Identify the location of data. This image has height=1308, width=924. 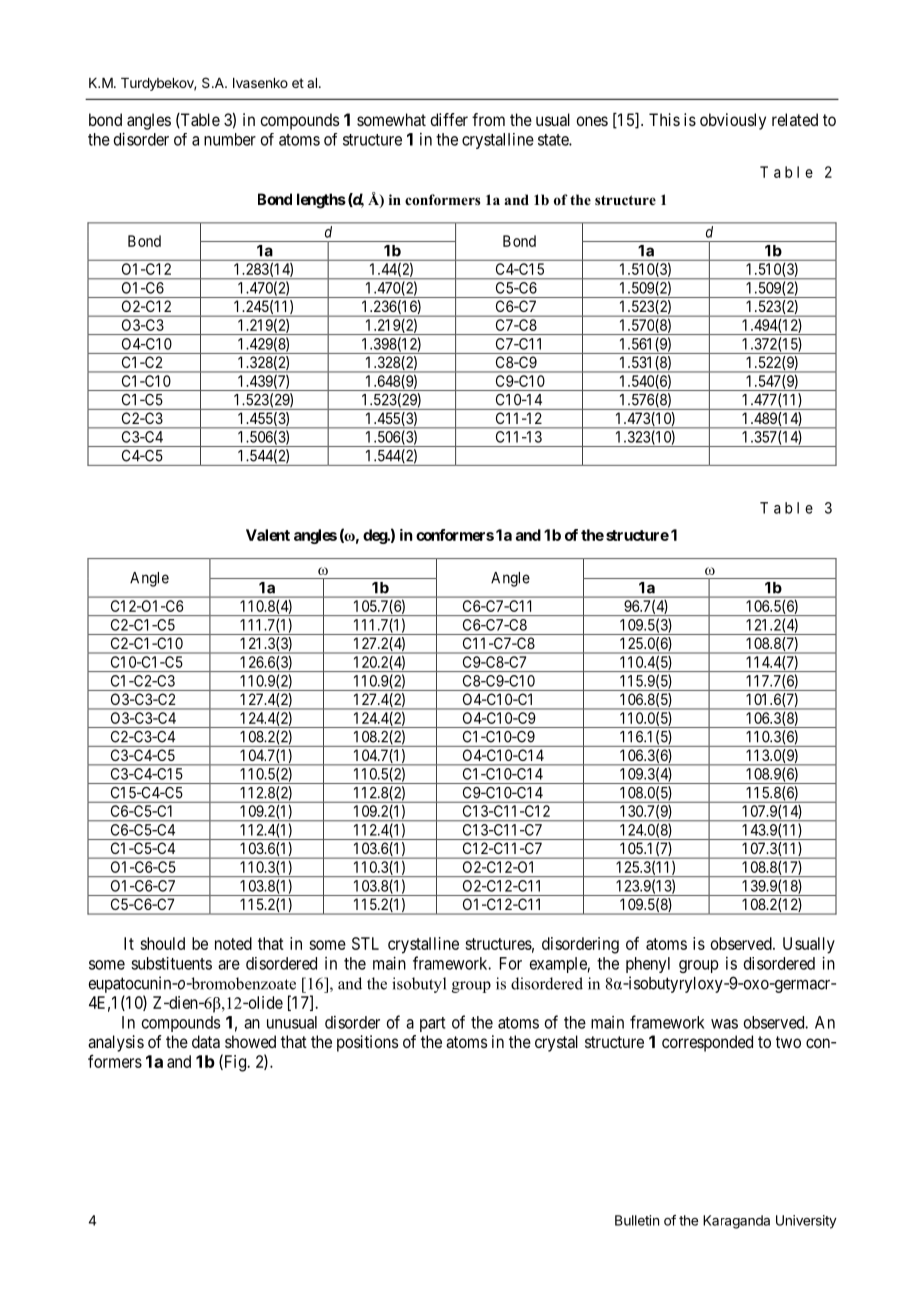
(206, 1041).
